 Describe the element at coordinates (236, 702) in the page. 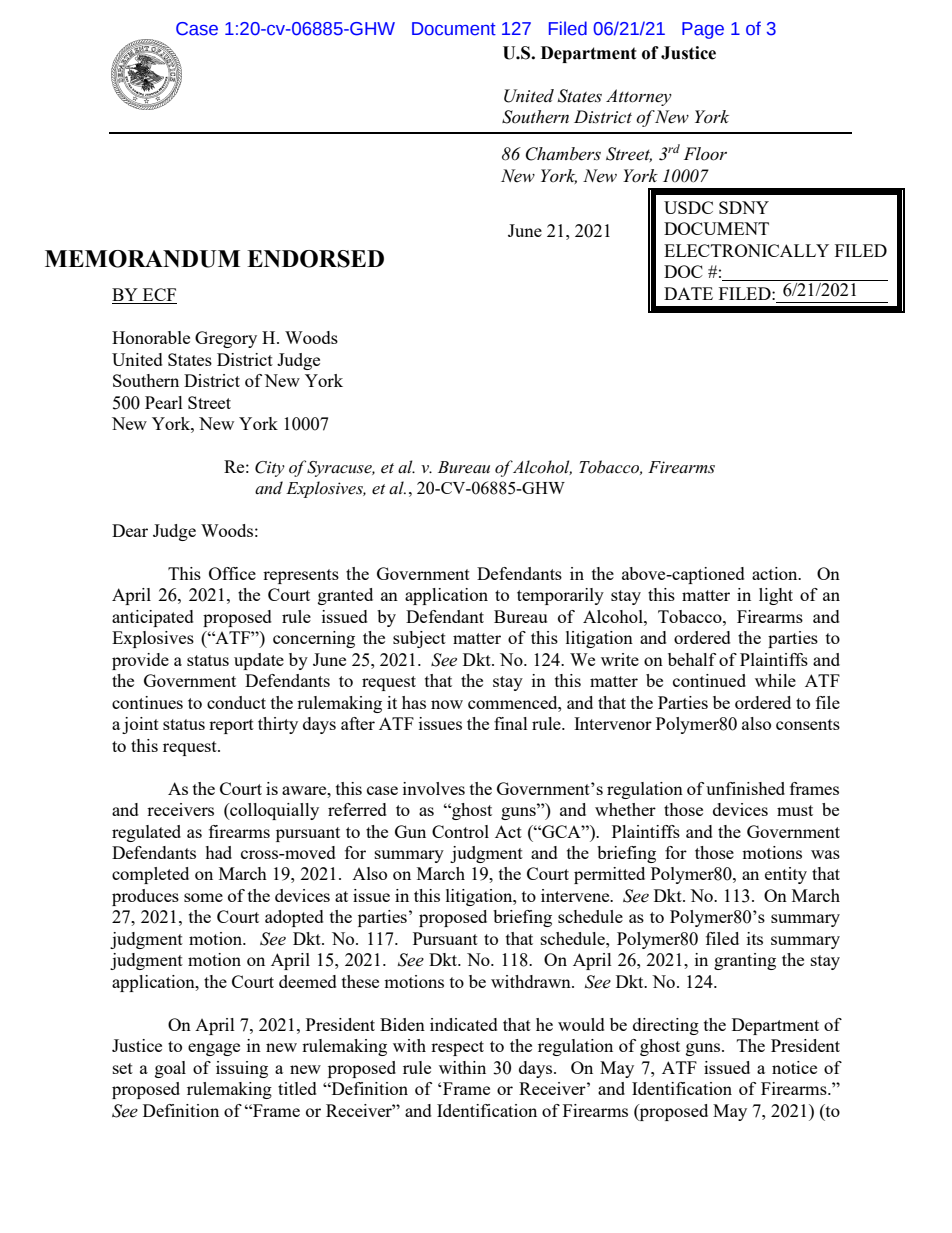

I see `conduct` at that location.
